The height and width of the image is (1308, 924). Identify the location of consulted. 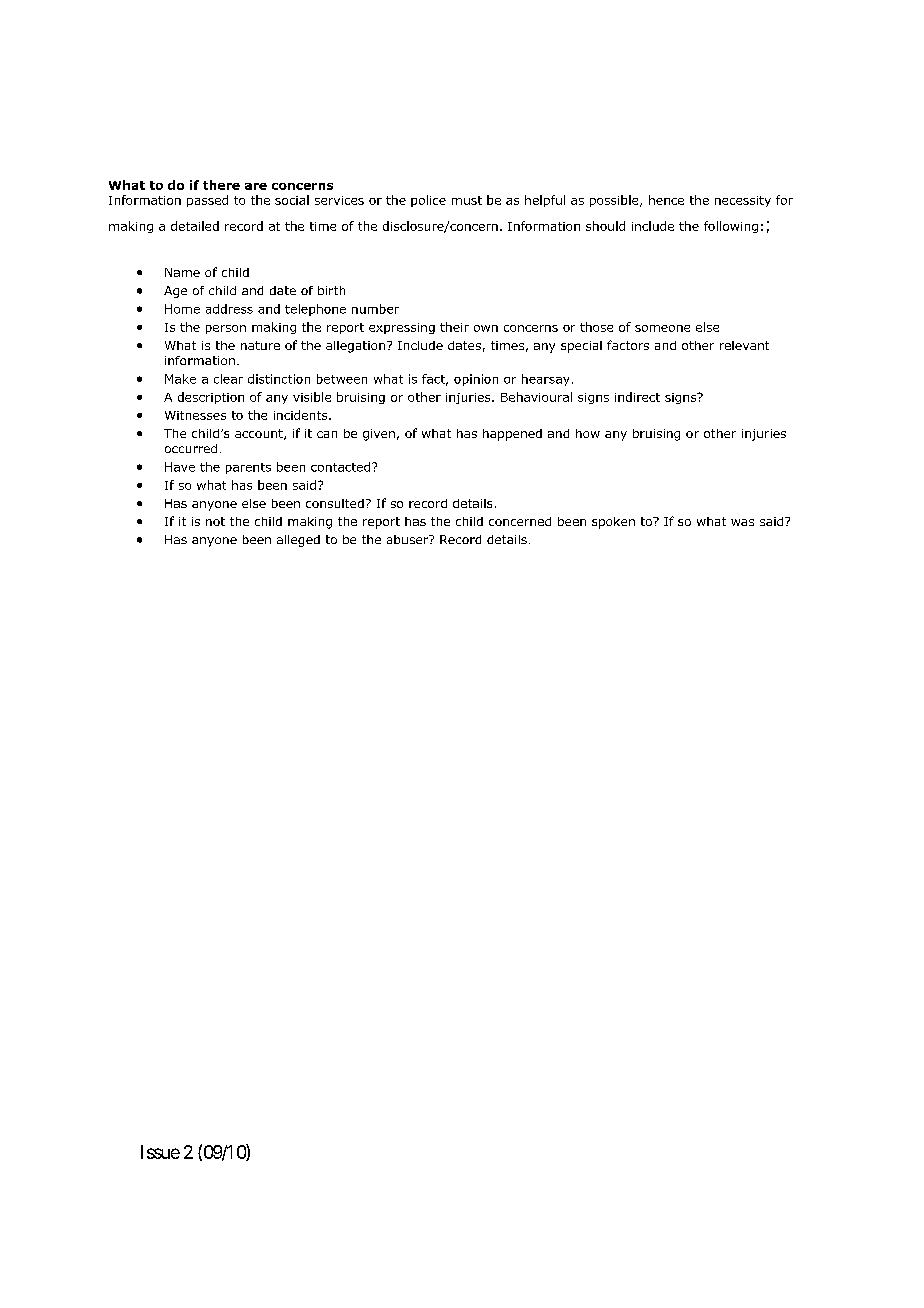
(335, 503).
